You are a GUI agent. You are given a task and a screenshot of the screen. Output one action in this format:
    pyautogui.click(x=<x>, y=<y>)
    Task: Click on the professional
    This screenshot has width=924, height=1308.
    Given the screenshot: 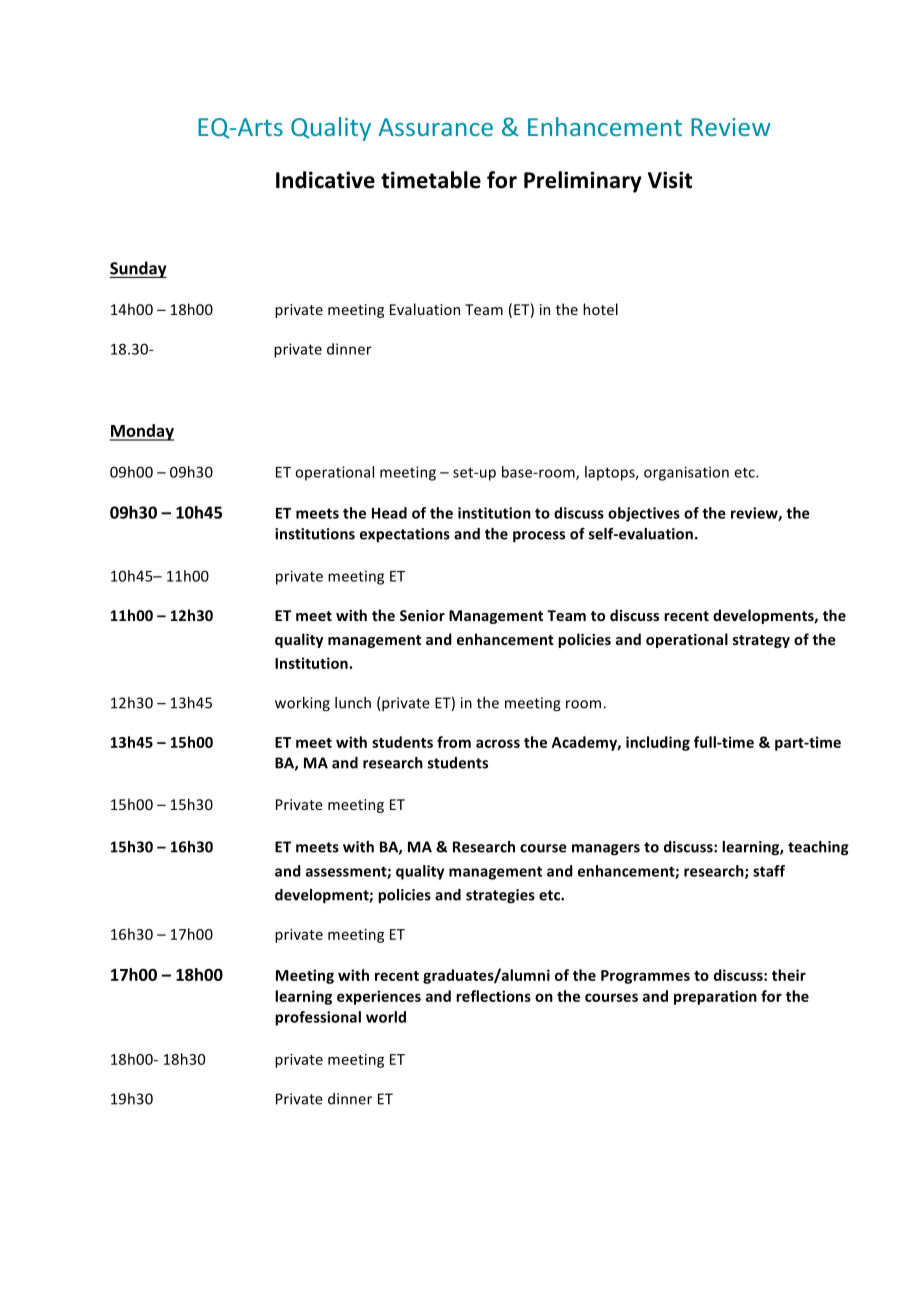 What is the action you would take?
    pyautogui.click(x=318, y=1018)
